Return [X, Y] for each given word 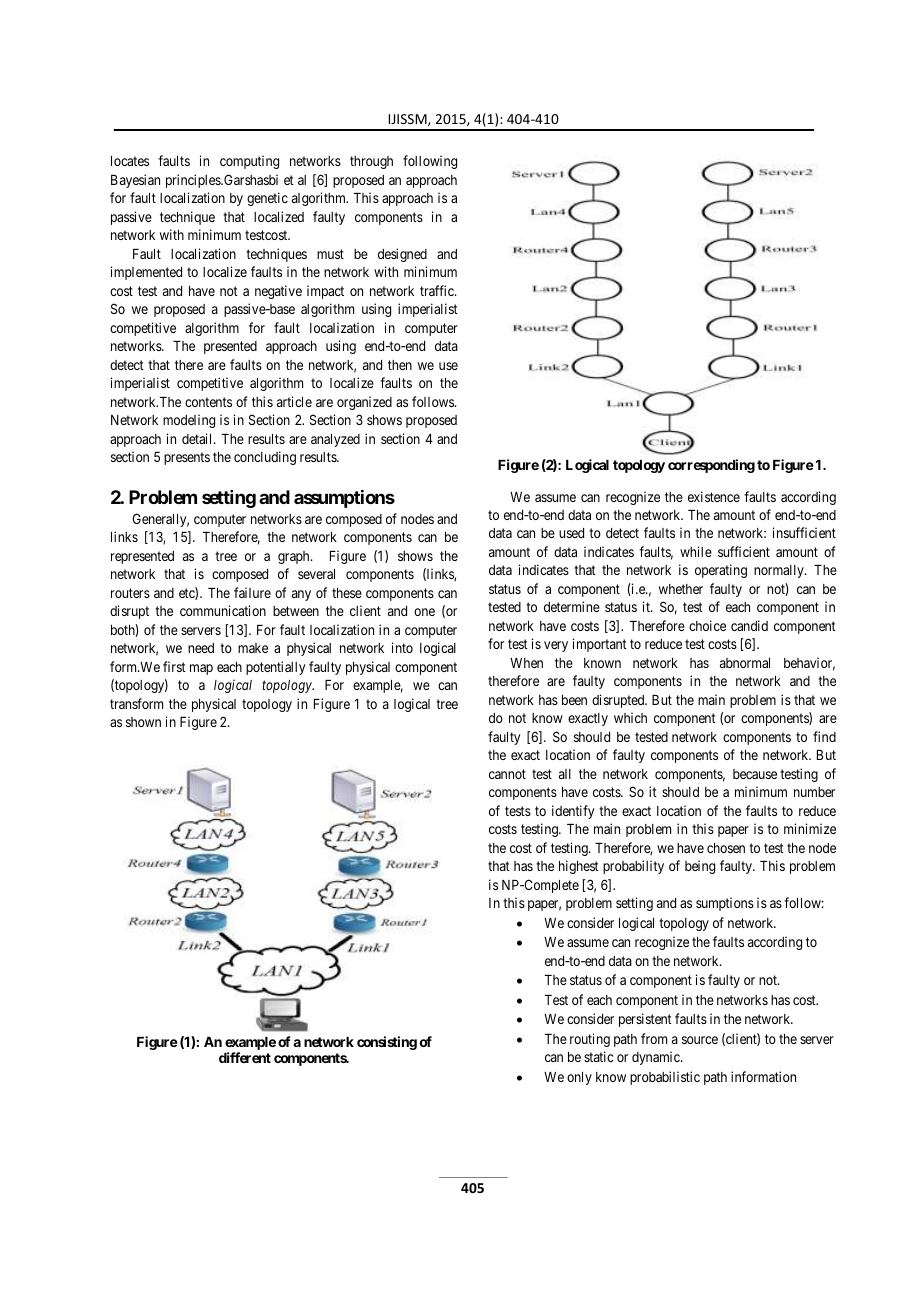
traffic [438, 290]
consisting [387, 1043]
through [371, 162]
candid [749, 625]
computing [249, 162]
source [700, 1040]
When [526, 663]
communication [223, 610]
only [579, 1078]
